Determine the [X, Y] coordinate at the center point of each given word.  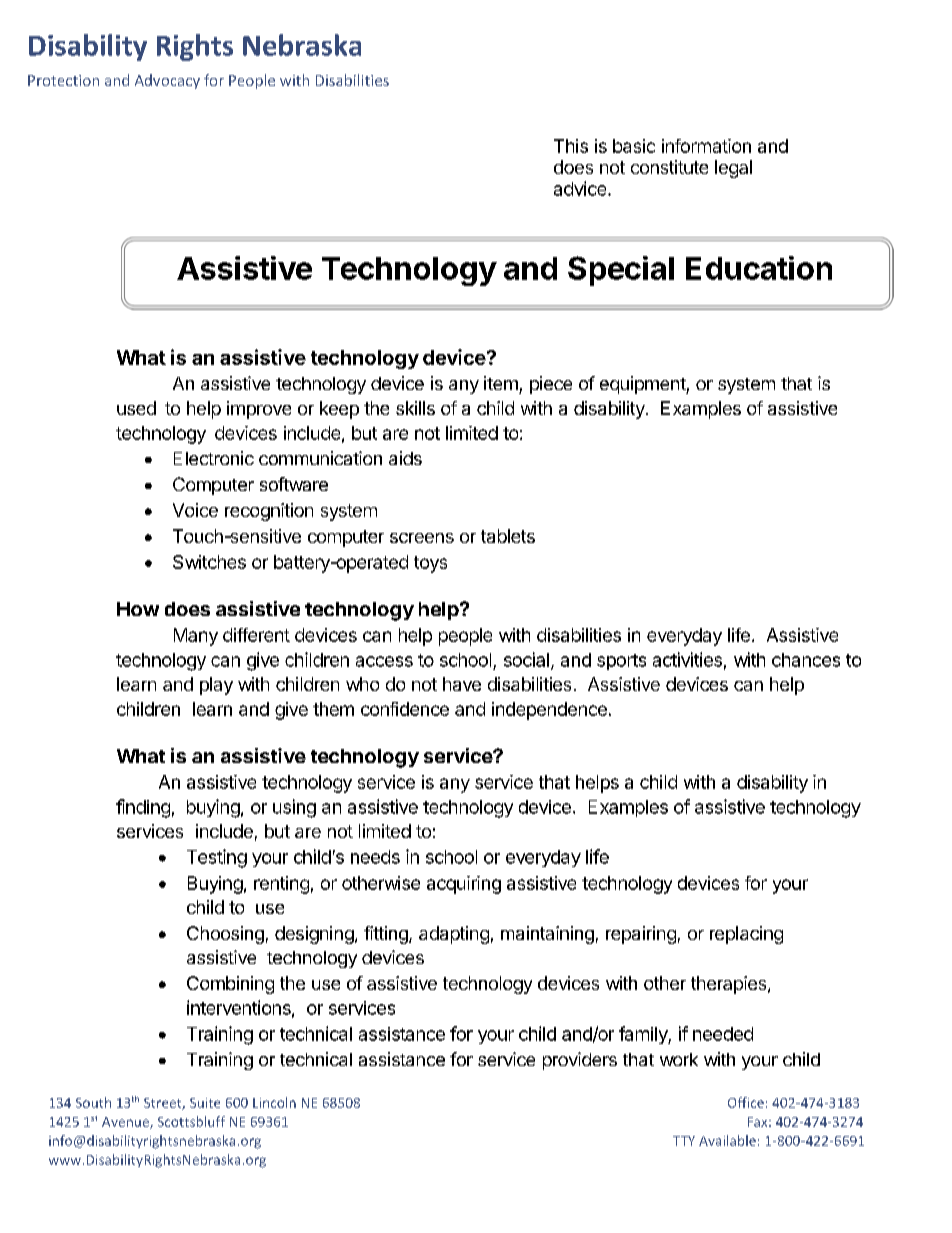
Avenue [126, 1123]
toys [430, 564]
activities [687, 659]
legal [733, 169]
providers [580, 1061]
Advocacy [167, 81]
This [571, 146]
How [138, 609]
